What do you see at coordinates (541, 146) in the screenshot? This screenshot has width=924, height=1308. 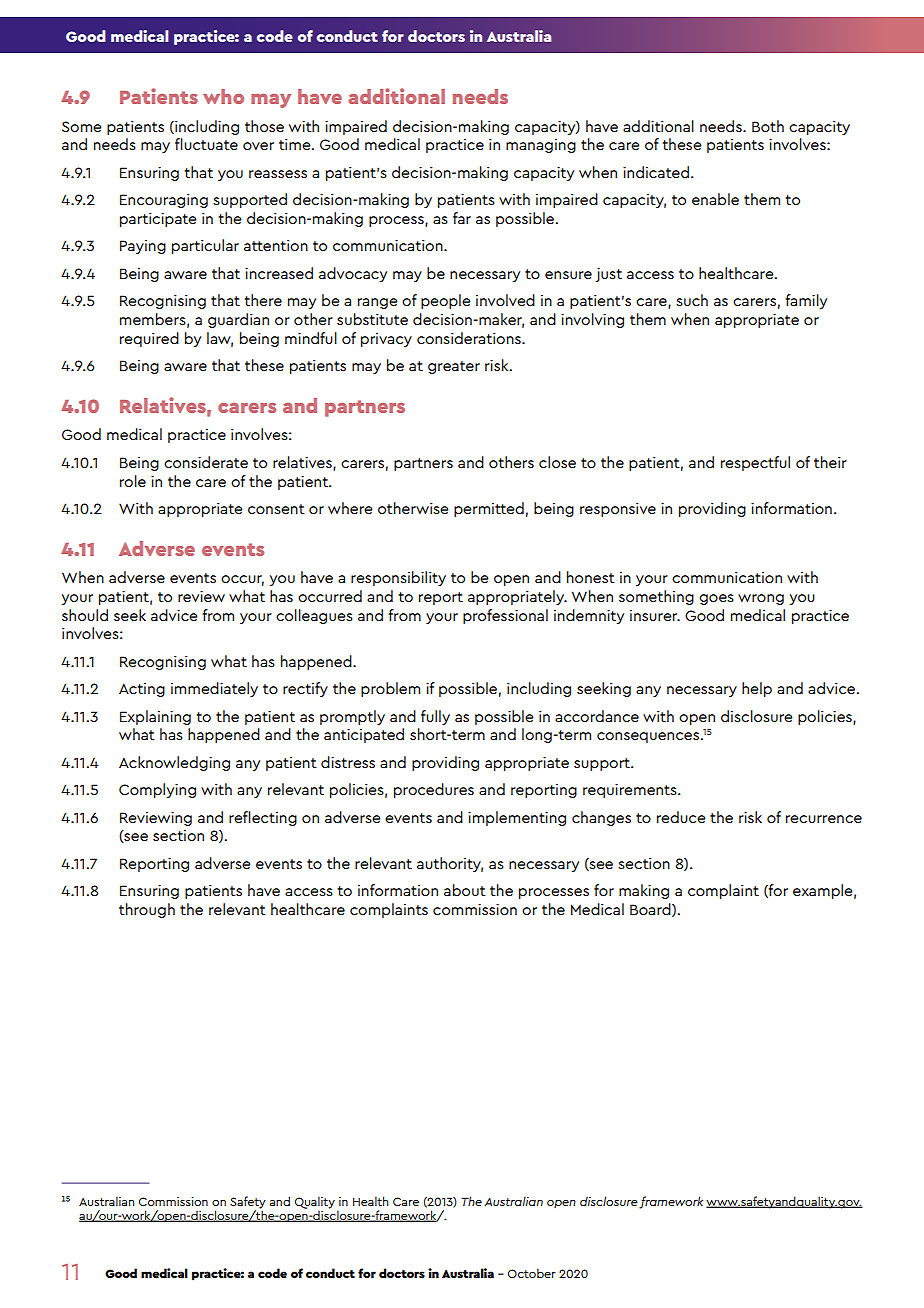 I see `managing` at bounding box center [541, 146].
